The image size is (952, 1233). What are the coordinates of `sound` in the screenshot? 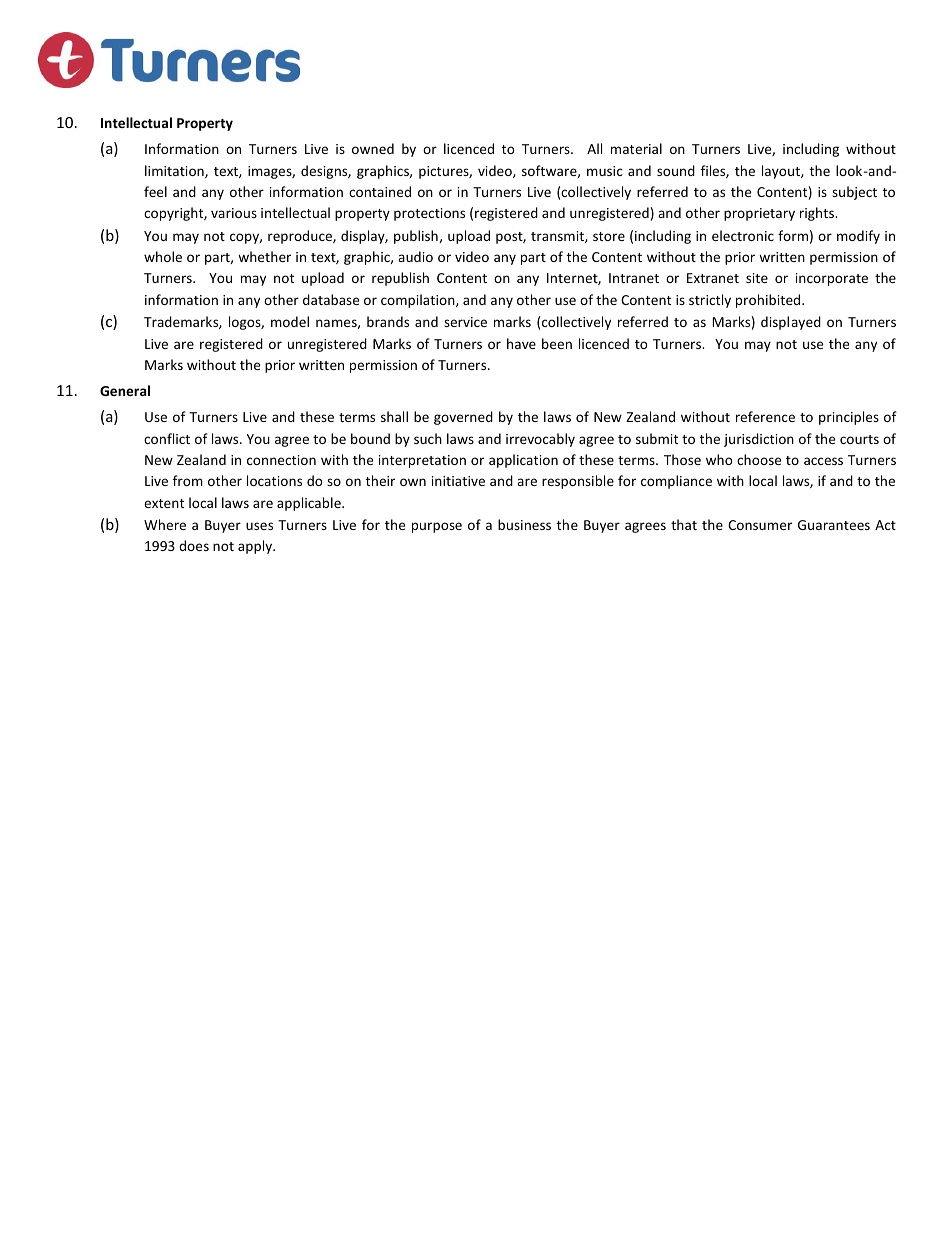 It's located at (676, 170).
